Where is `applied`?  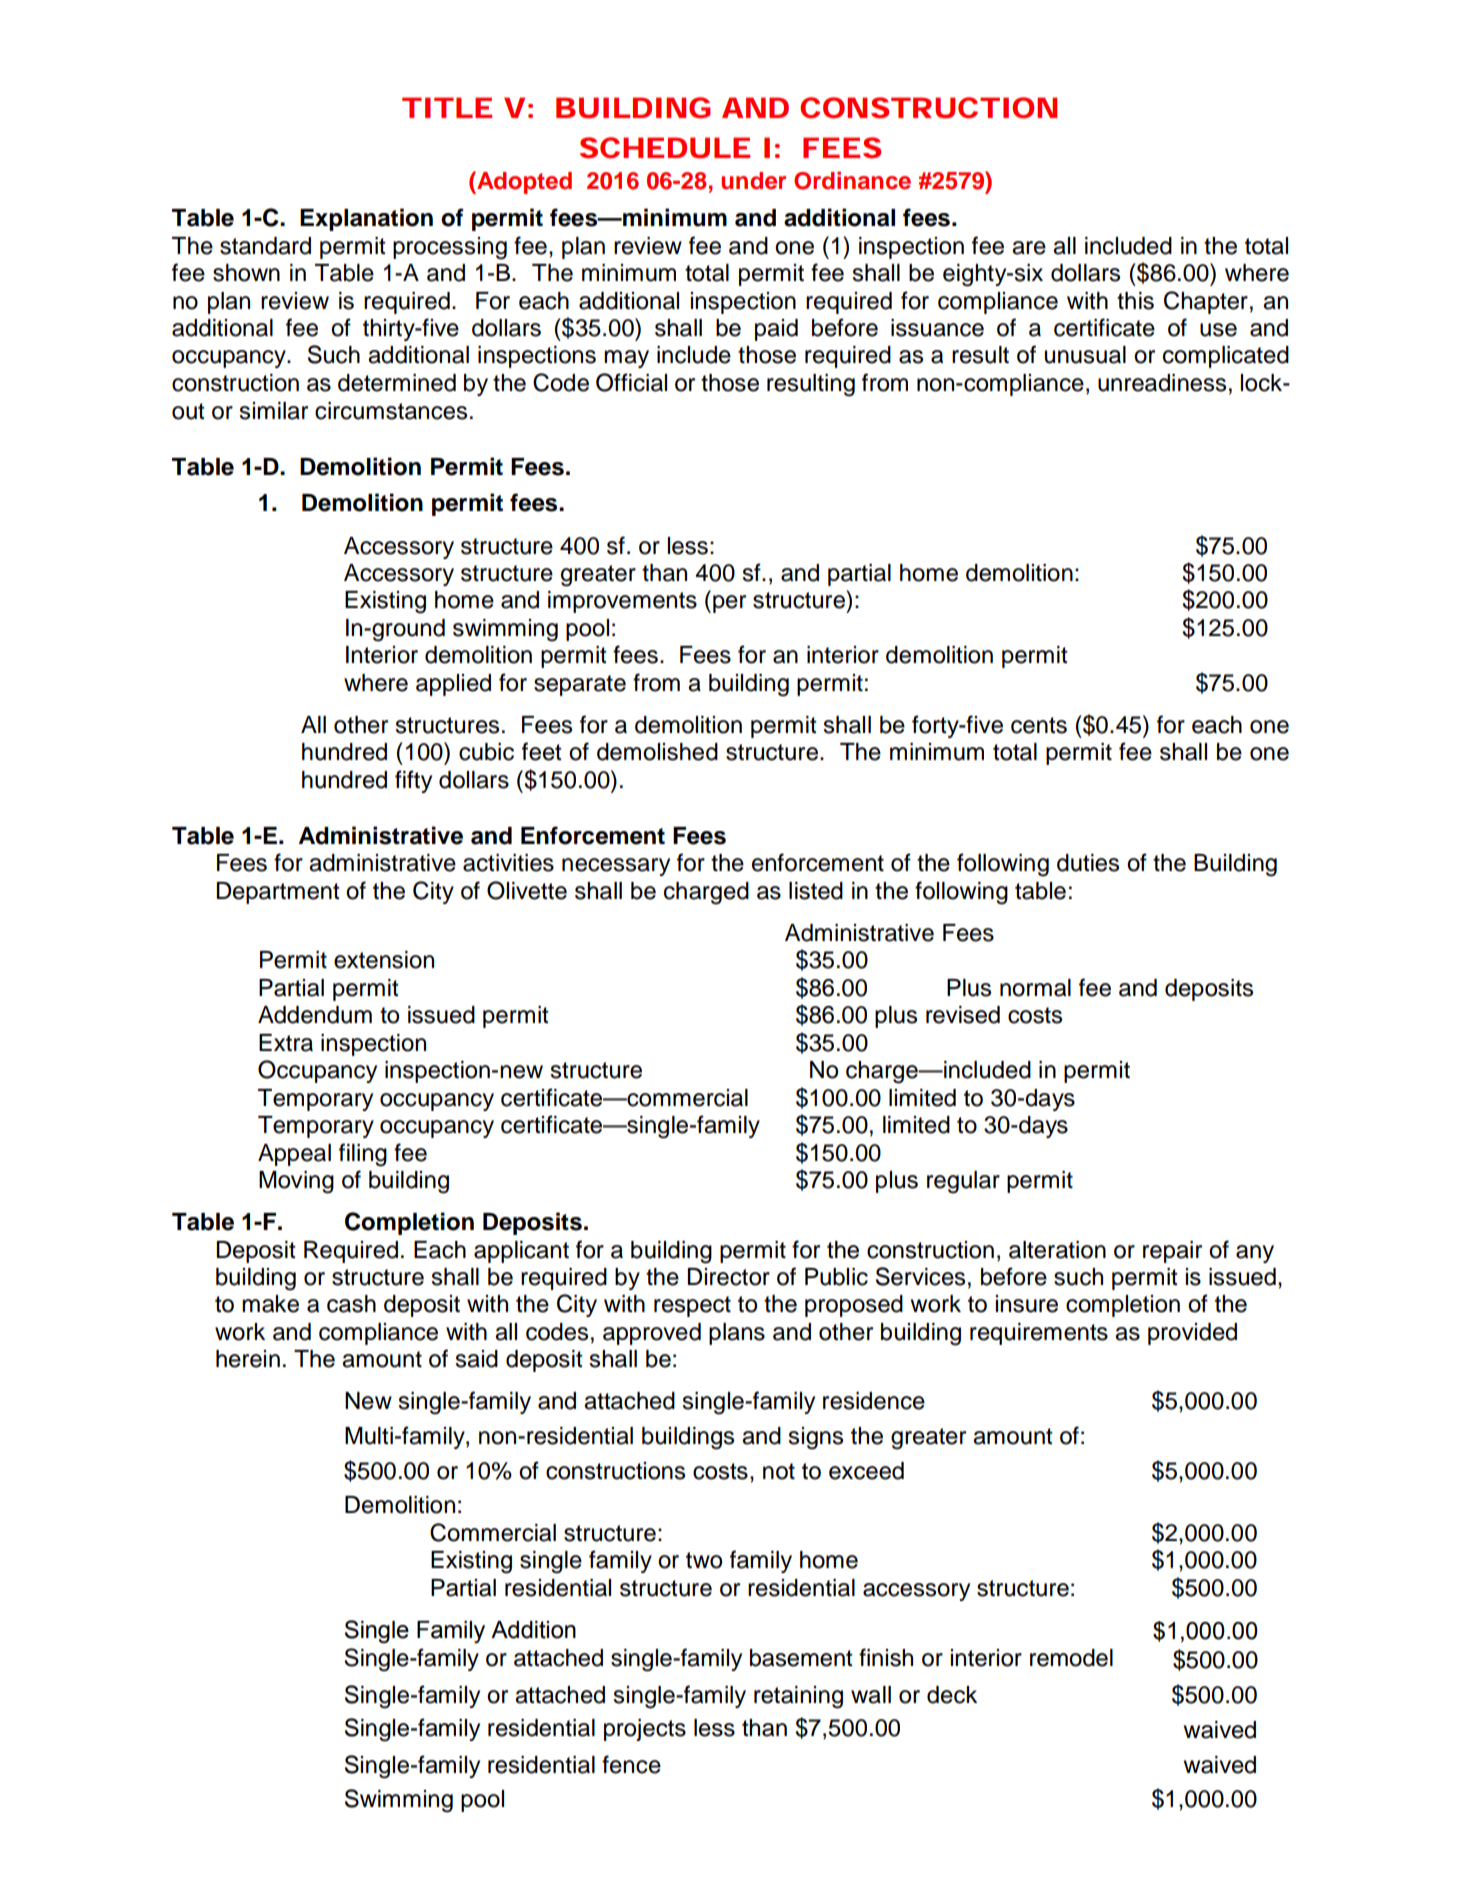 applied is located at coordinates (453, 685).
